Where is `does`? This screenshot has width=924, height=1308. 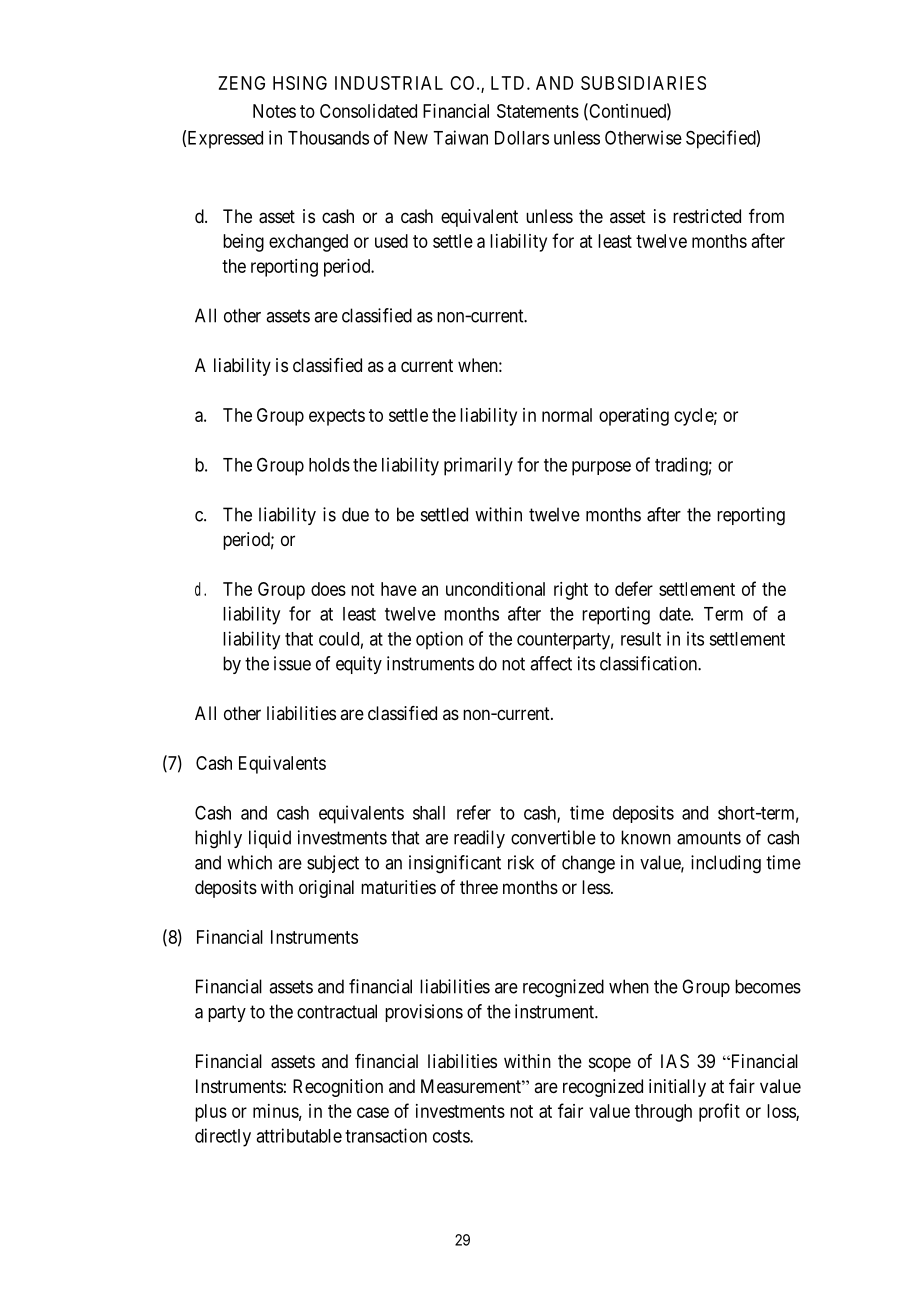
does is located at coordinates (328, 589).
